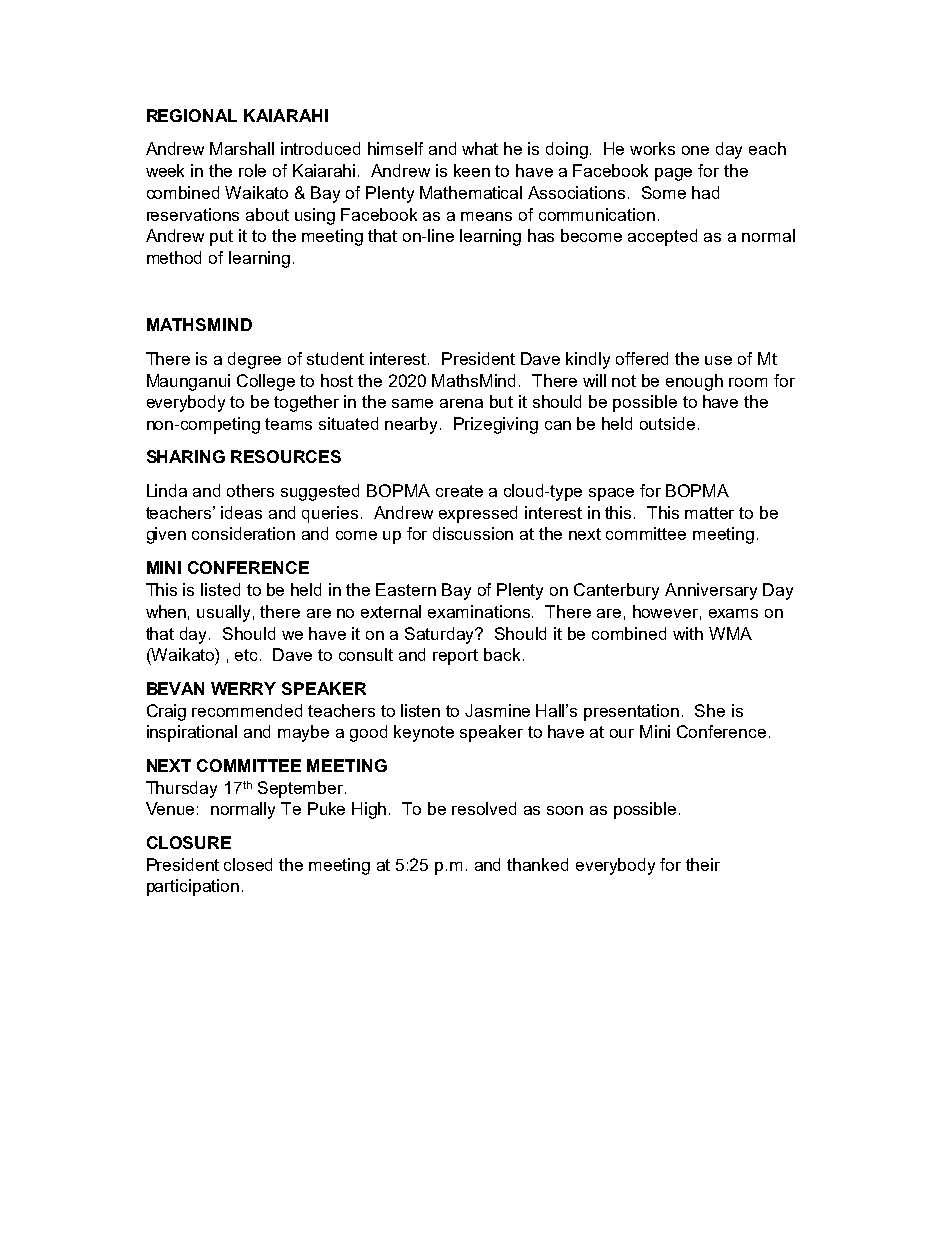 Image resolution: width=952 pixels, height=1233 pixels. What do you see at coordinates (688, 633) in the screenshot?
I see `with` at bounding box center [688, 633].
